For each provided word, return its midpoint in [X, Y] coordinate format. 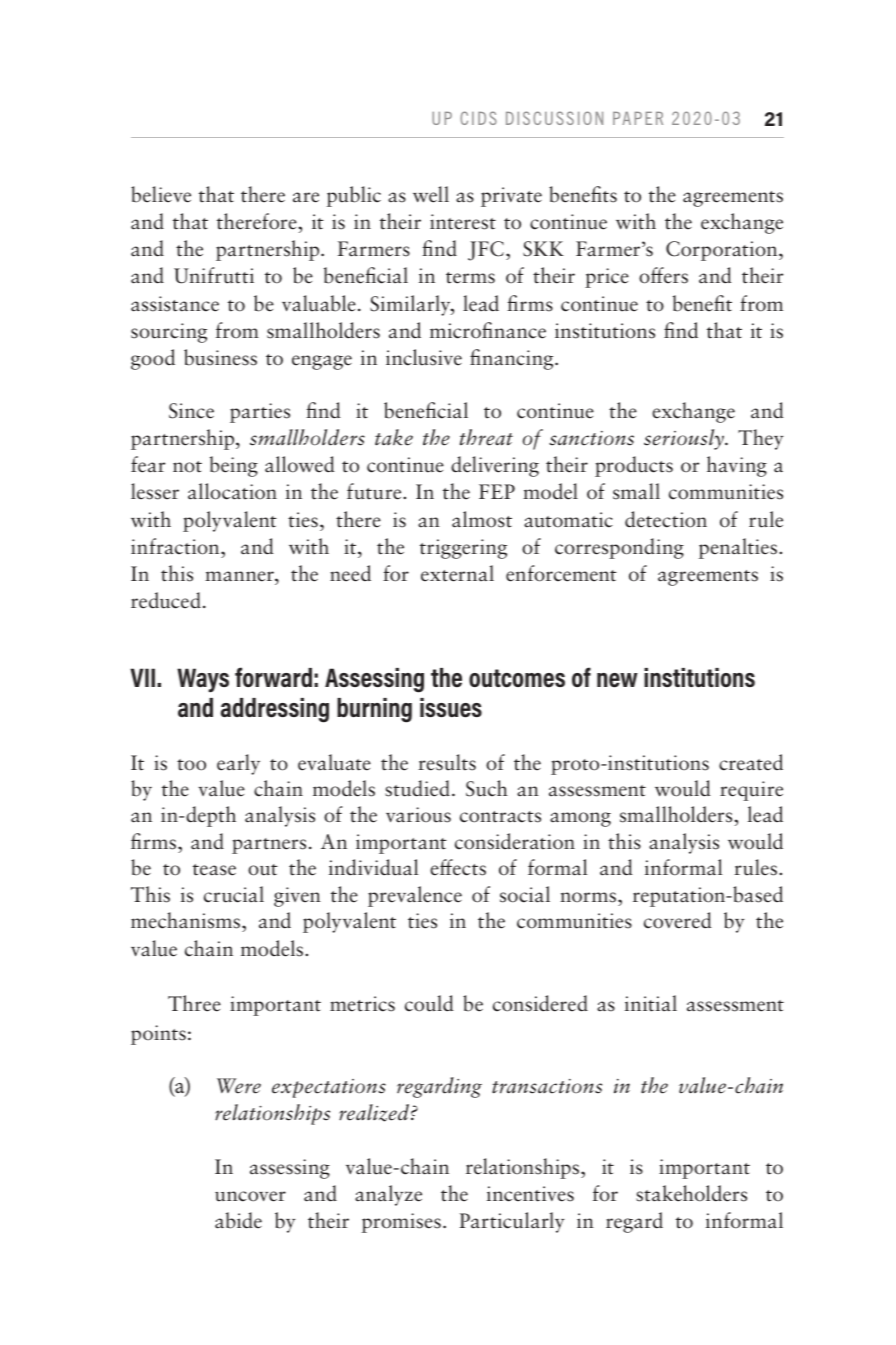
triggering [463, 549]
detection [666, 519]
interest [463, 222]
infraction [176, 546]
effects [458, 867]
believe [161, 194]
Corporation [723, 251]
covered [677, 920]
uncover [250, 1196]
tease [214, 870]
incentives [530, 1194]
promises [401, 1223]
